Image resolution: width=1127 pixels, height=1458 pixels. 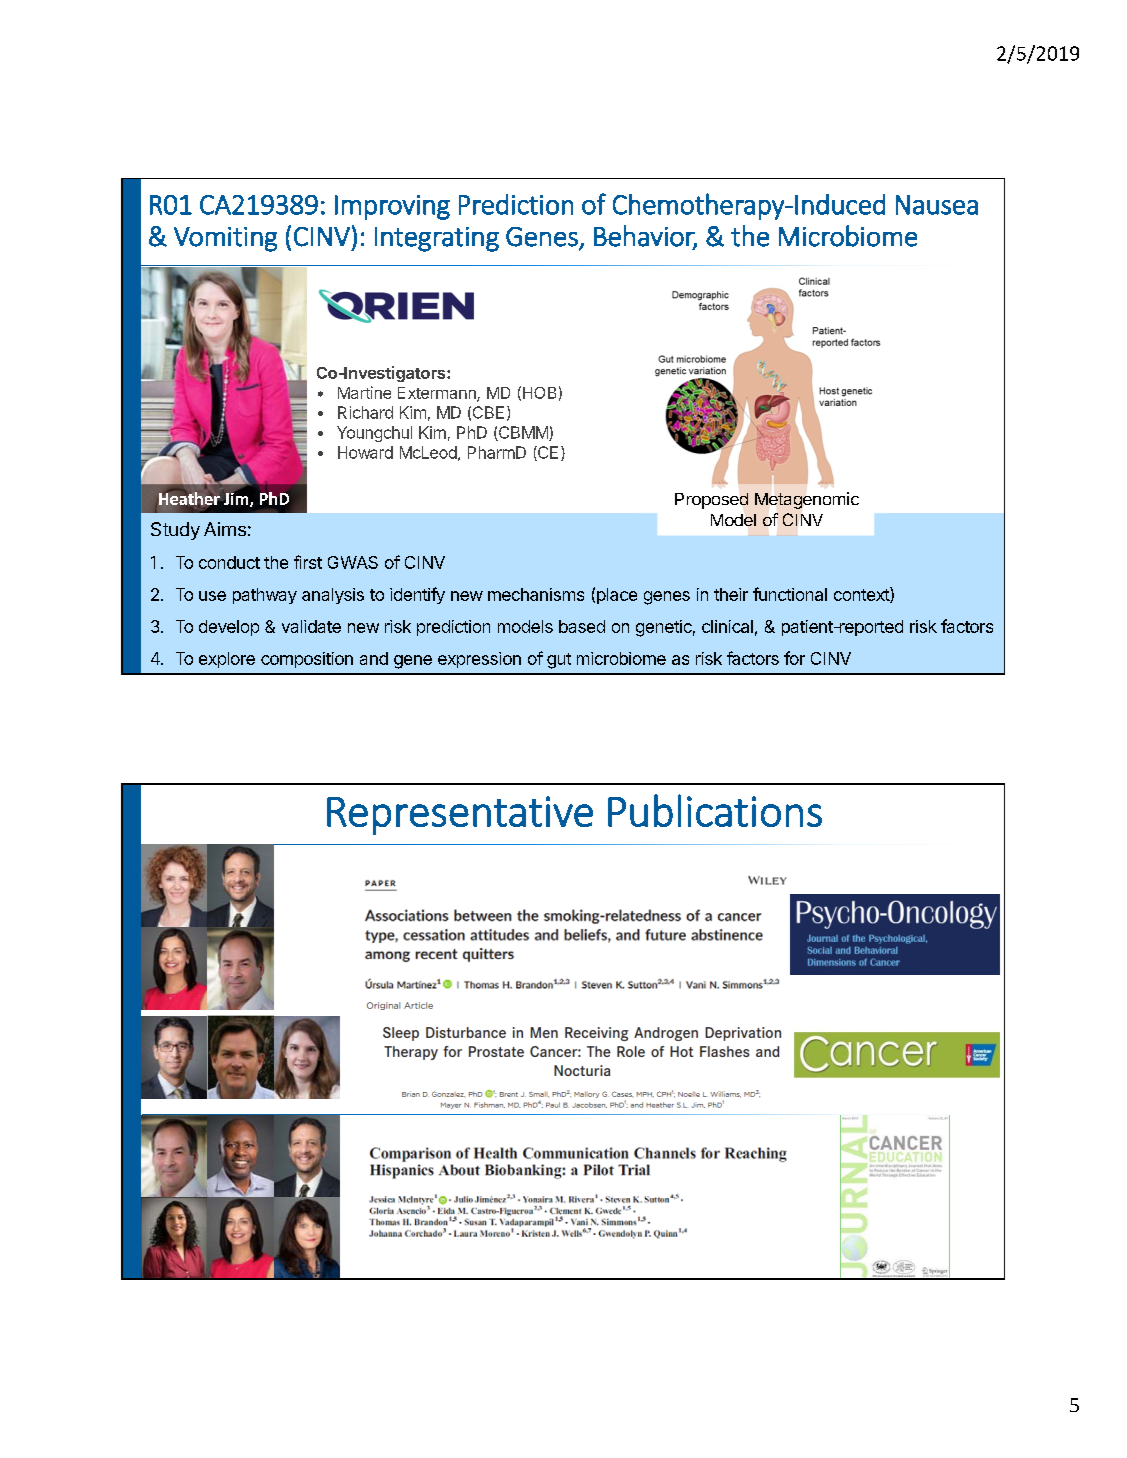 I want to click on Integrating, so click(x=437, y=239).
